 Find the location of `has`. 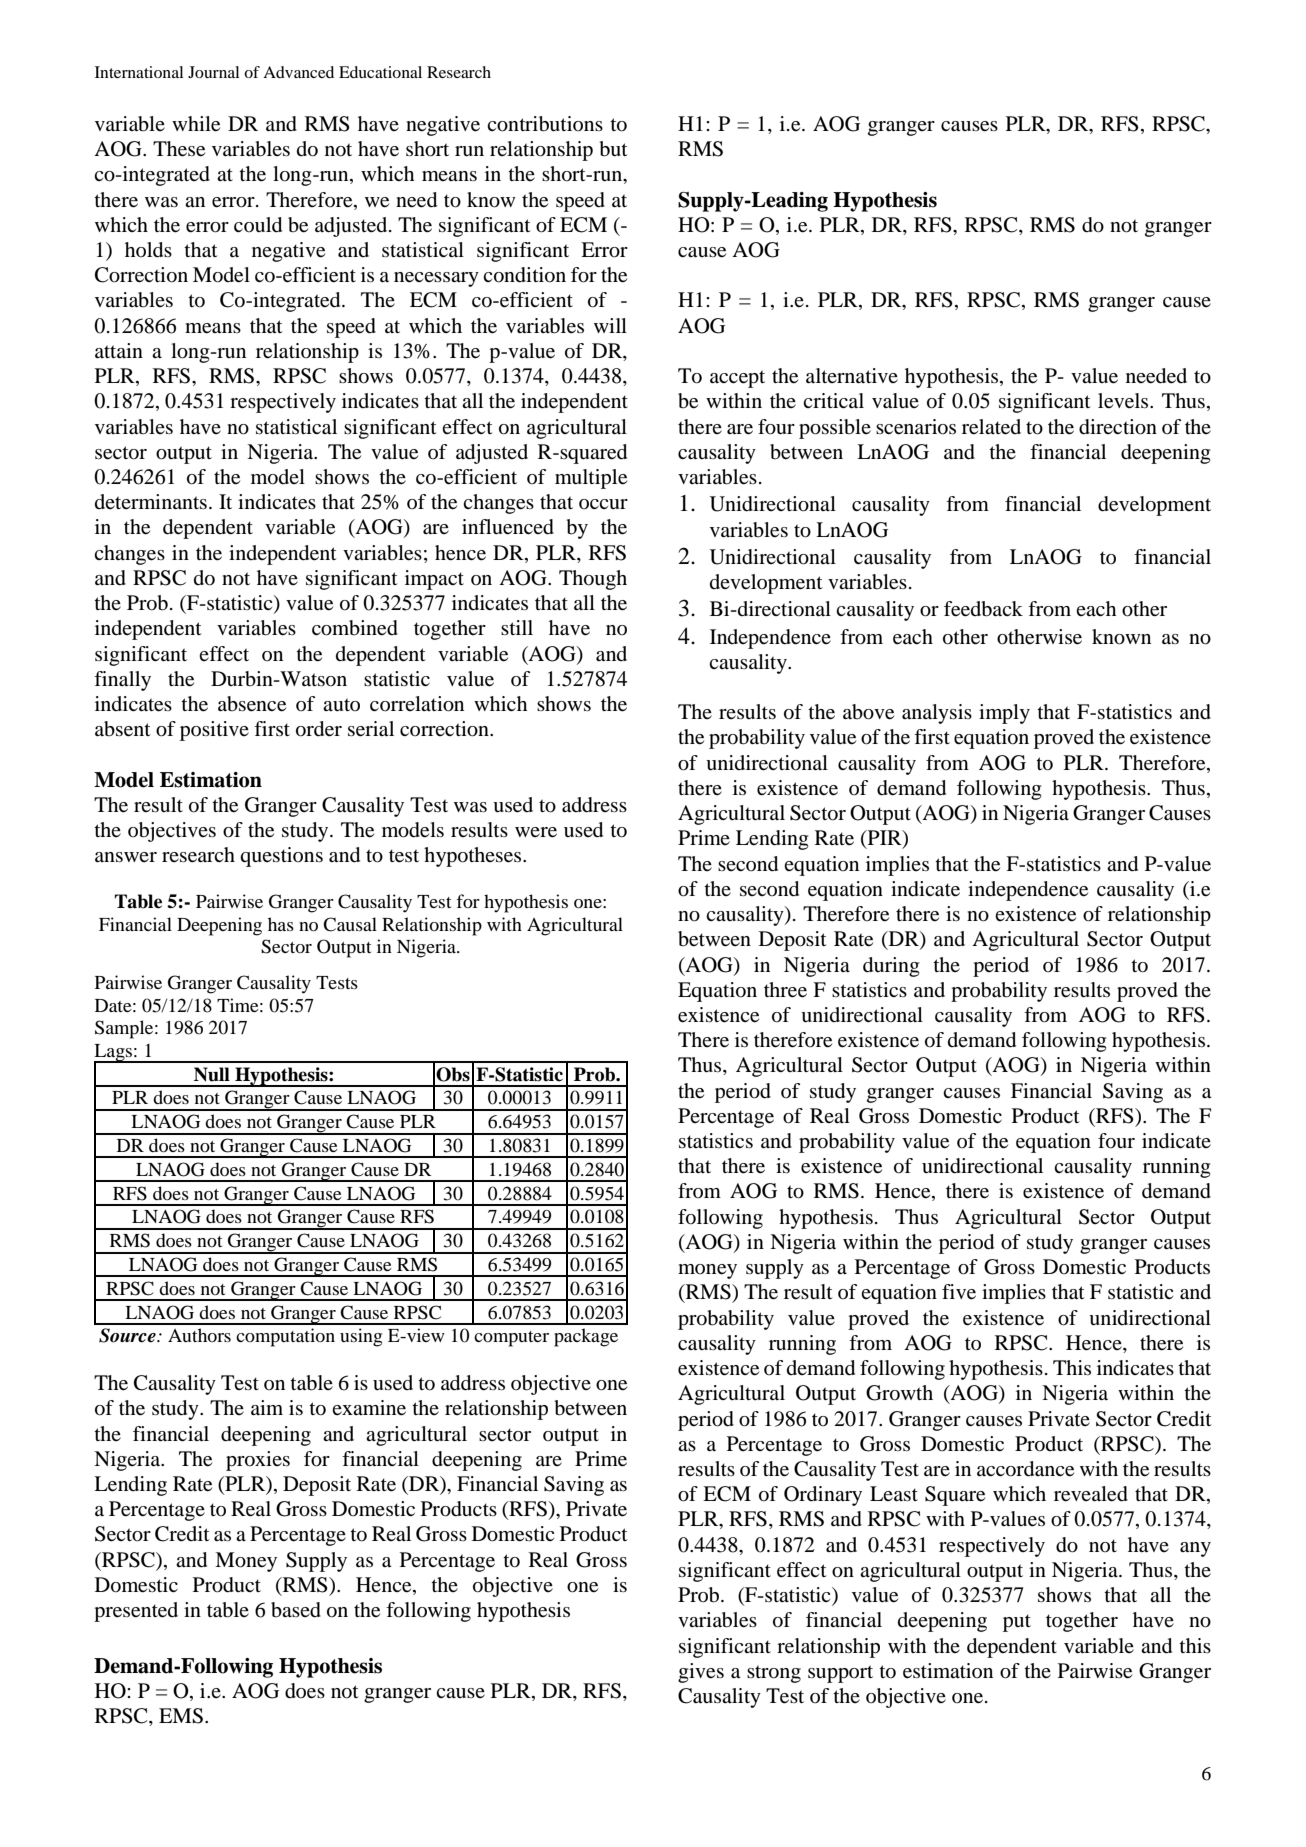

has is located at coordinates (281, 924).
